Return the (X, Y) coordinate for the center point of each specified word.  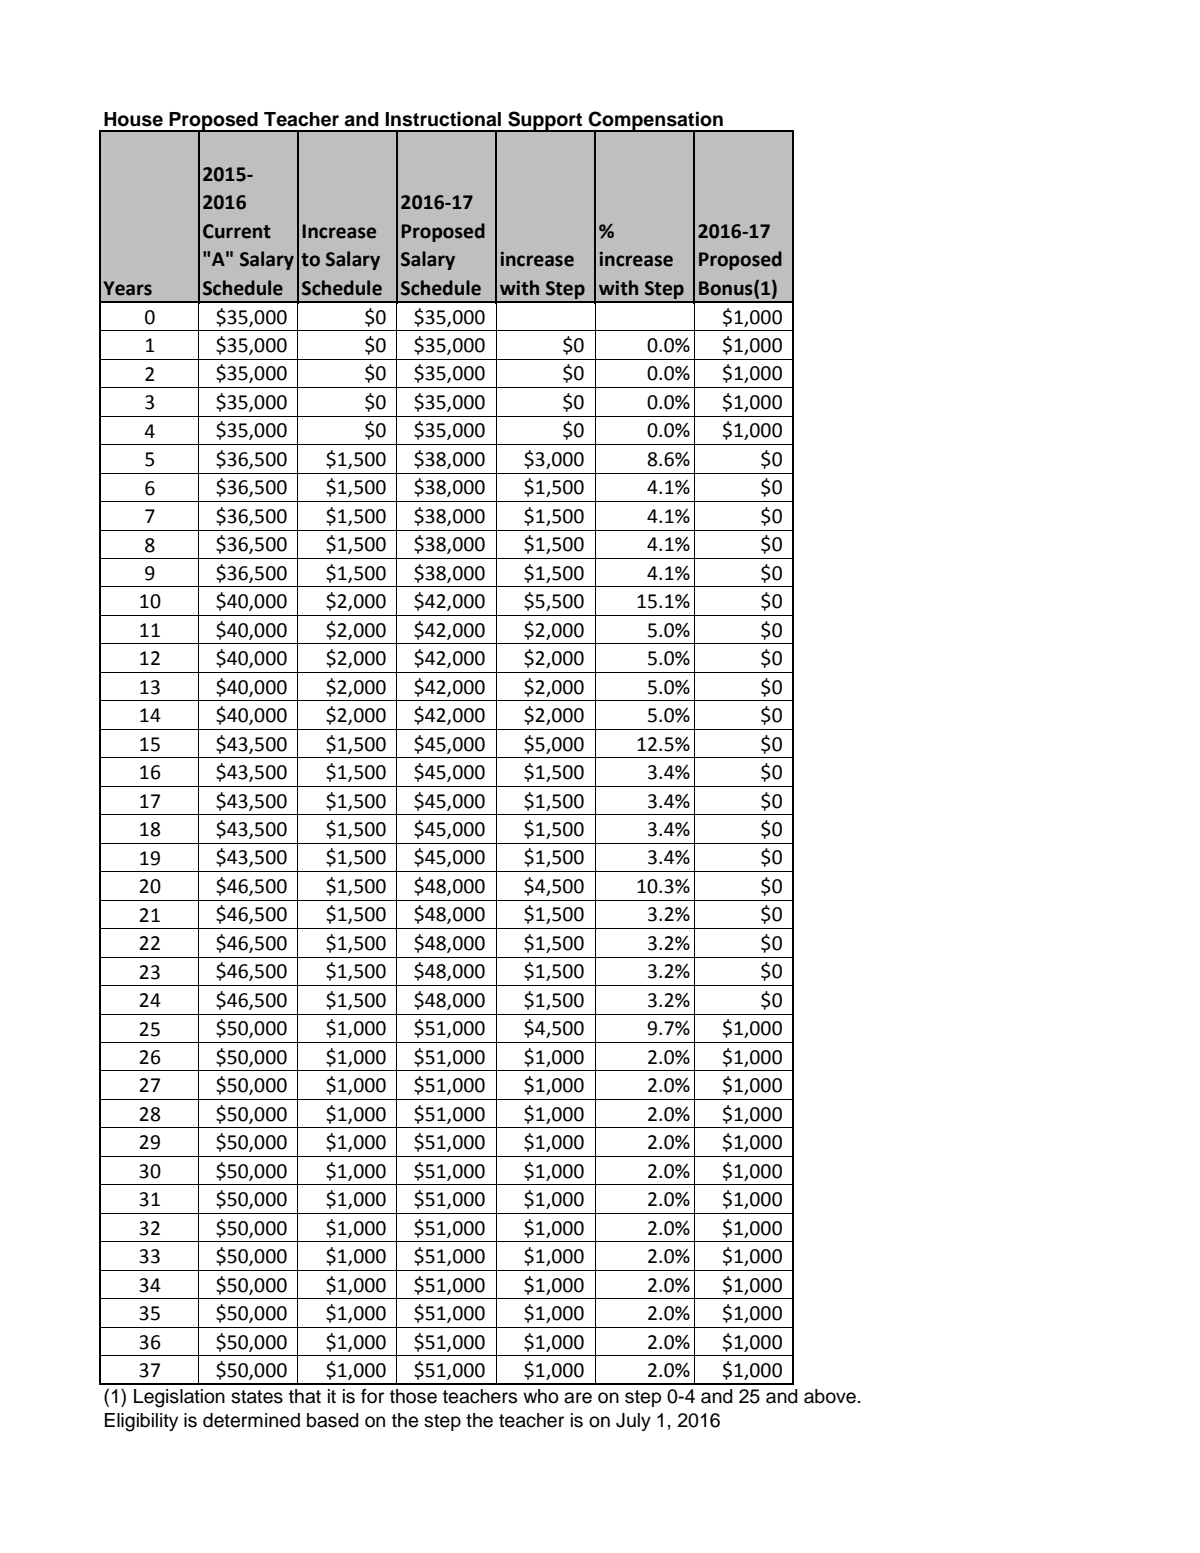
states (257, 1397)
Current (237, 231)
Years (127, 288)
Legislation (179, 1398)
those (413, 1396)
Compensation (656, 122)
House (133, 119)
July (633, 1422)
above (830, 1396)
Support (545, 121)
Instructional (443, 119)
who (541, 1396)
